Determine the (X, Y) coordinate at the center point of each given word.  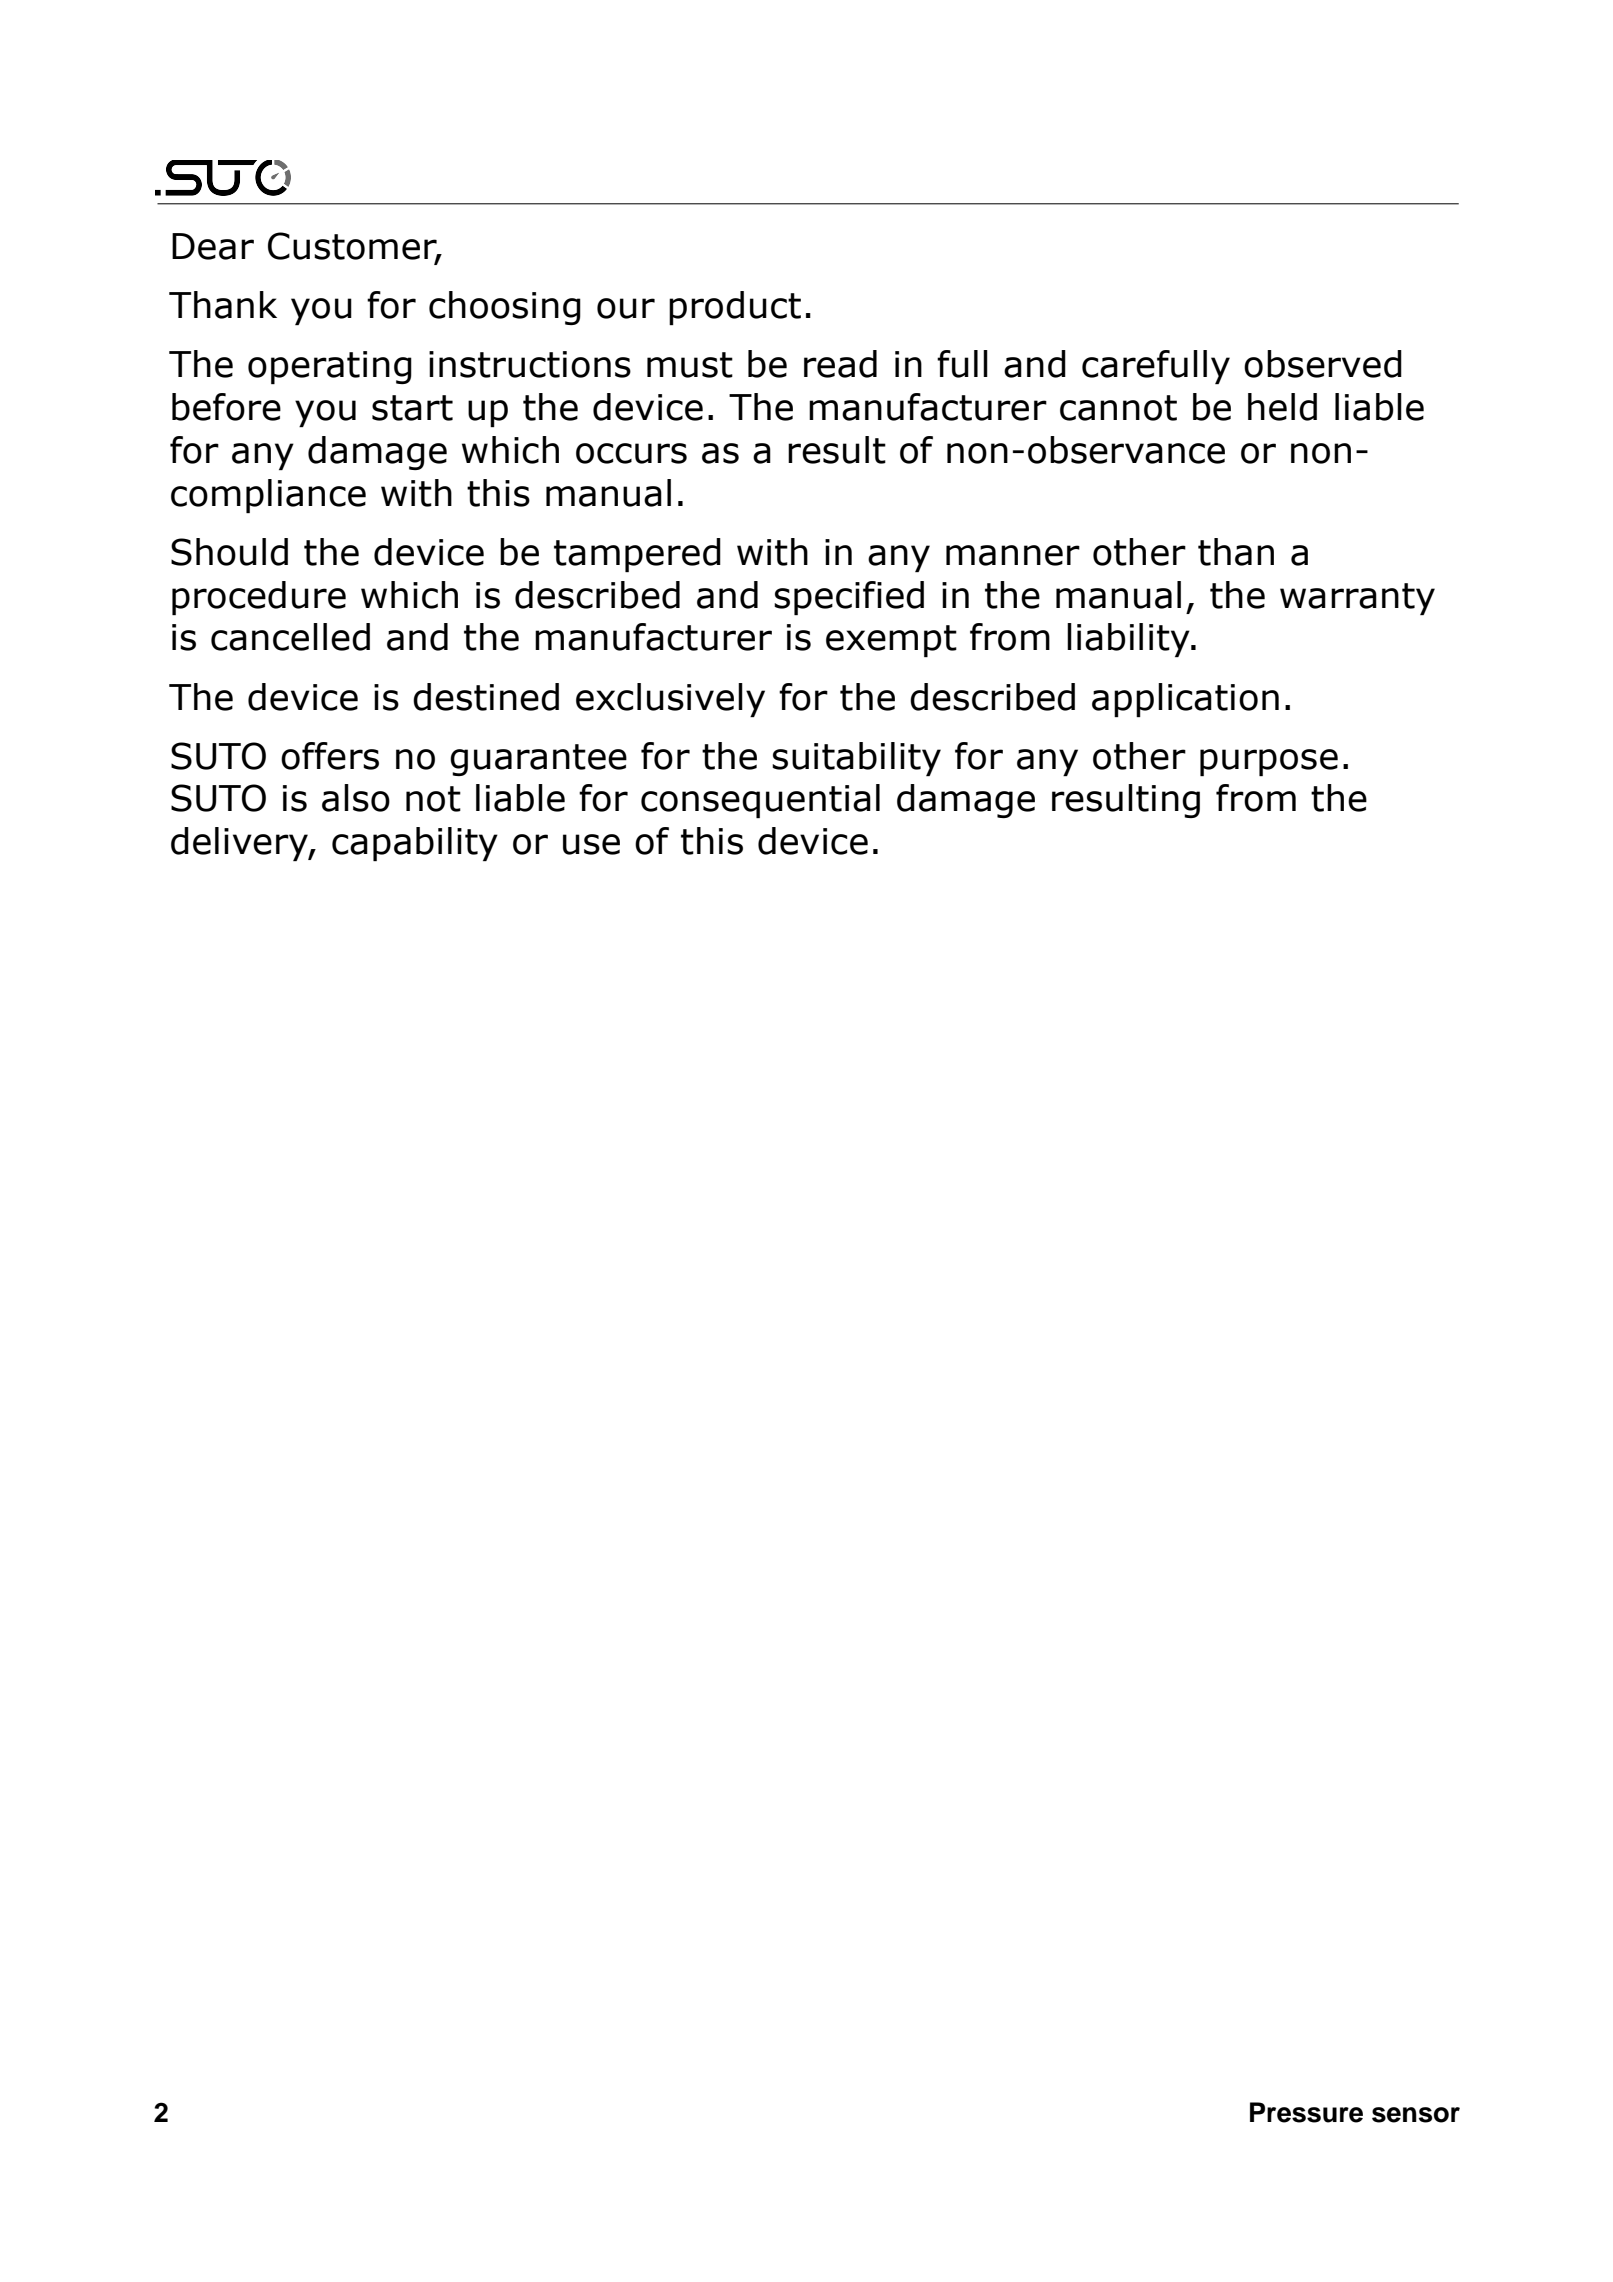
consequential (760, 801)
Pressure (1306, 2112)
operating (330, 367)
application (1185, 700)
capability (415, 844)
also (356, 798)
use (591, 844)
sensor (1416, 2115)
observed (1323, 364)
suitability (856, 759)
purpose (1269, 762)
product (735, 308)
